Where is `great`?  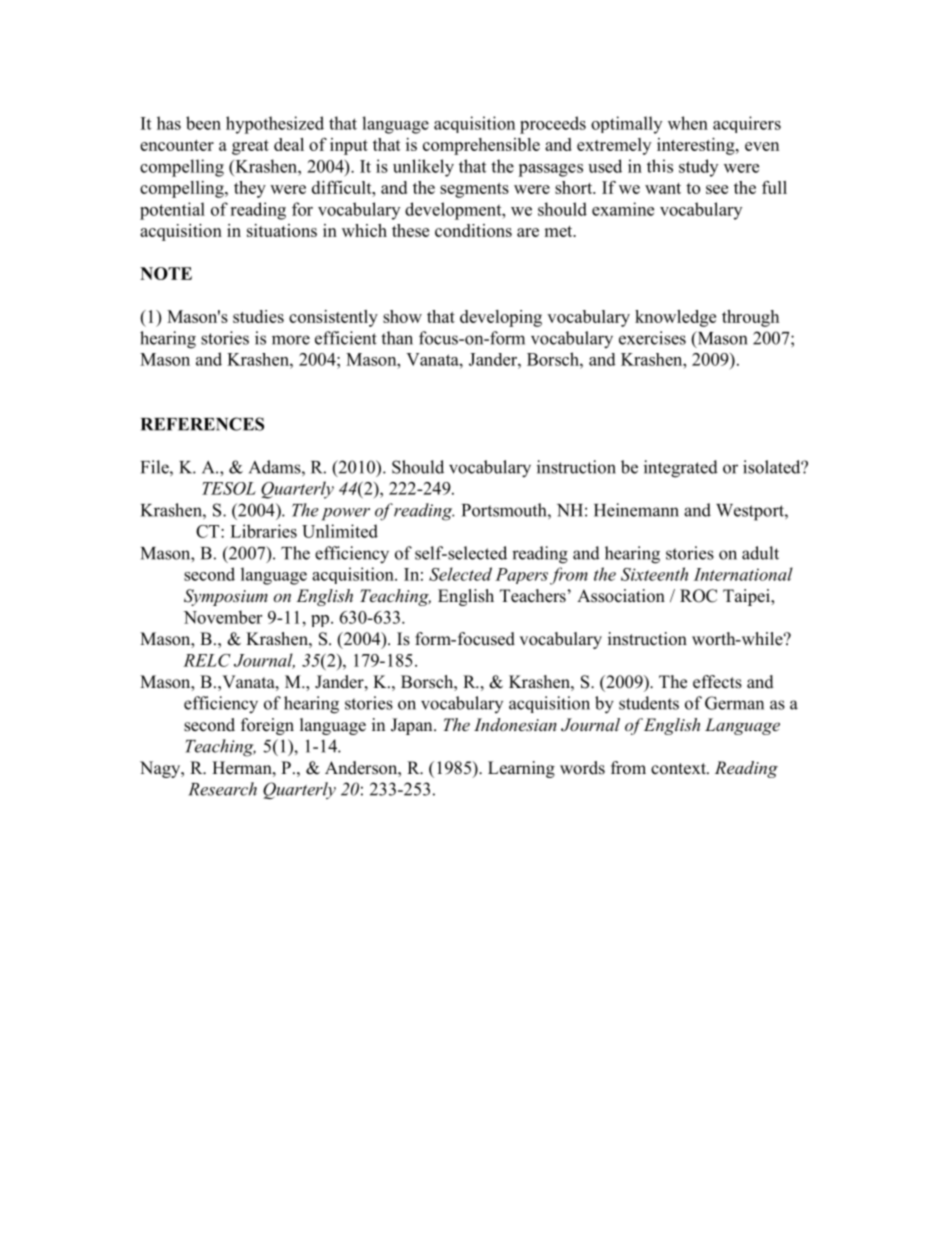 great is located at coordinates (250, 147).
